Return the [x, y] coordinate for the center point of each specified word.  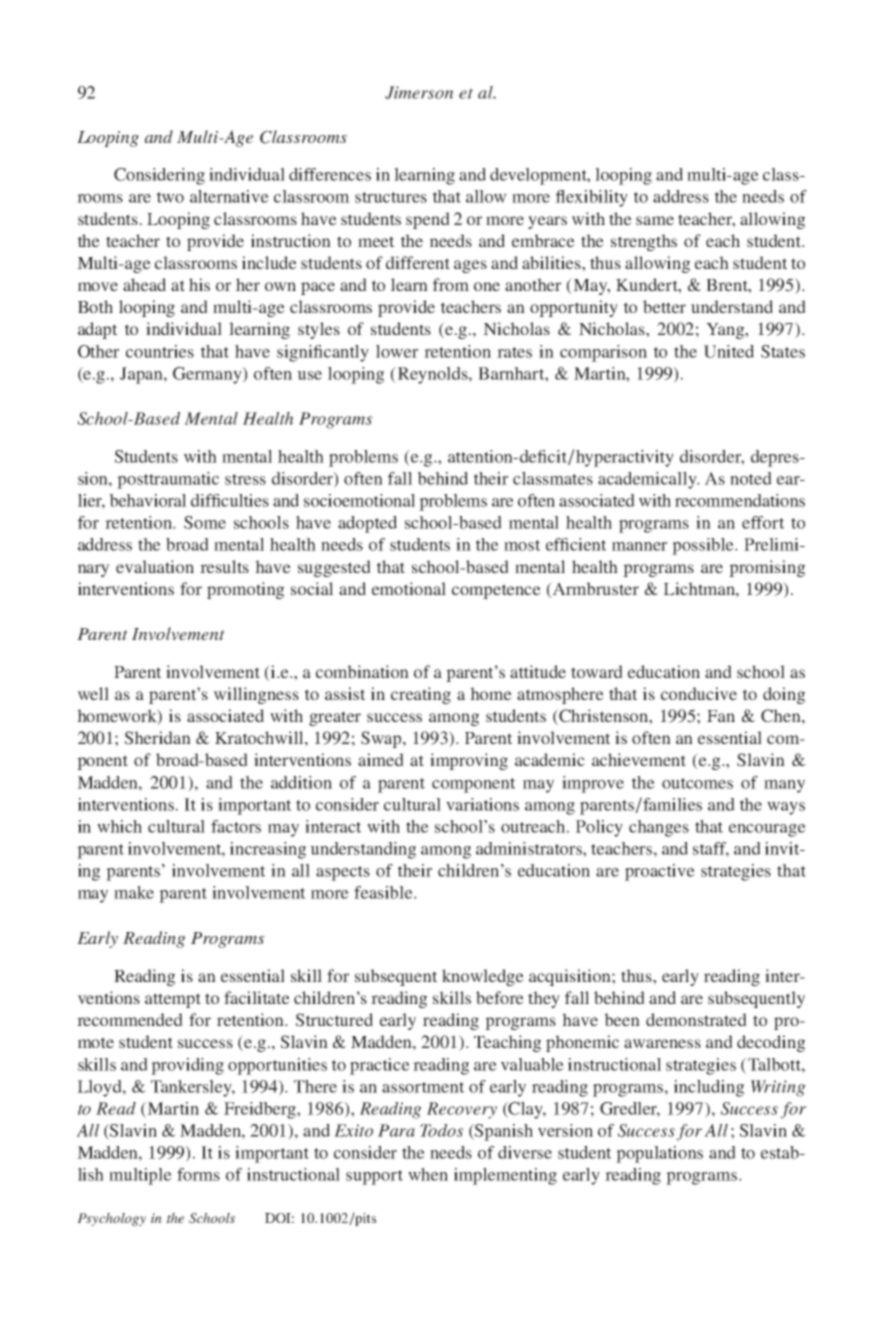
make [134, 892]
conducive [699, 693]
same [655, 220]
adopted [367, 524]
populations [659, 1154]
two [170, 197]
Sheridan [158, 738]
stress [245, 479]
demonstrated [696, 1019]
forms [198, 1174]
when [428, 1174]
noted [751, 478]
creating [421, 695]
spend [428, 220]
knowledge [483, 977]
